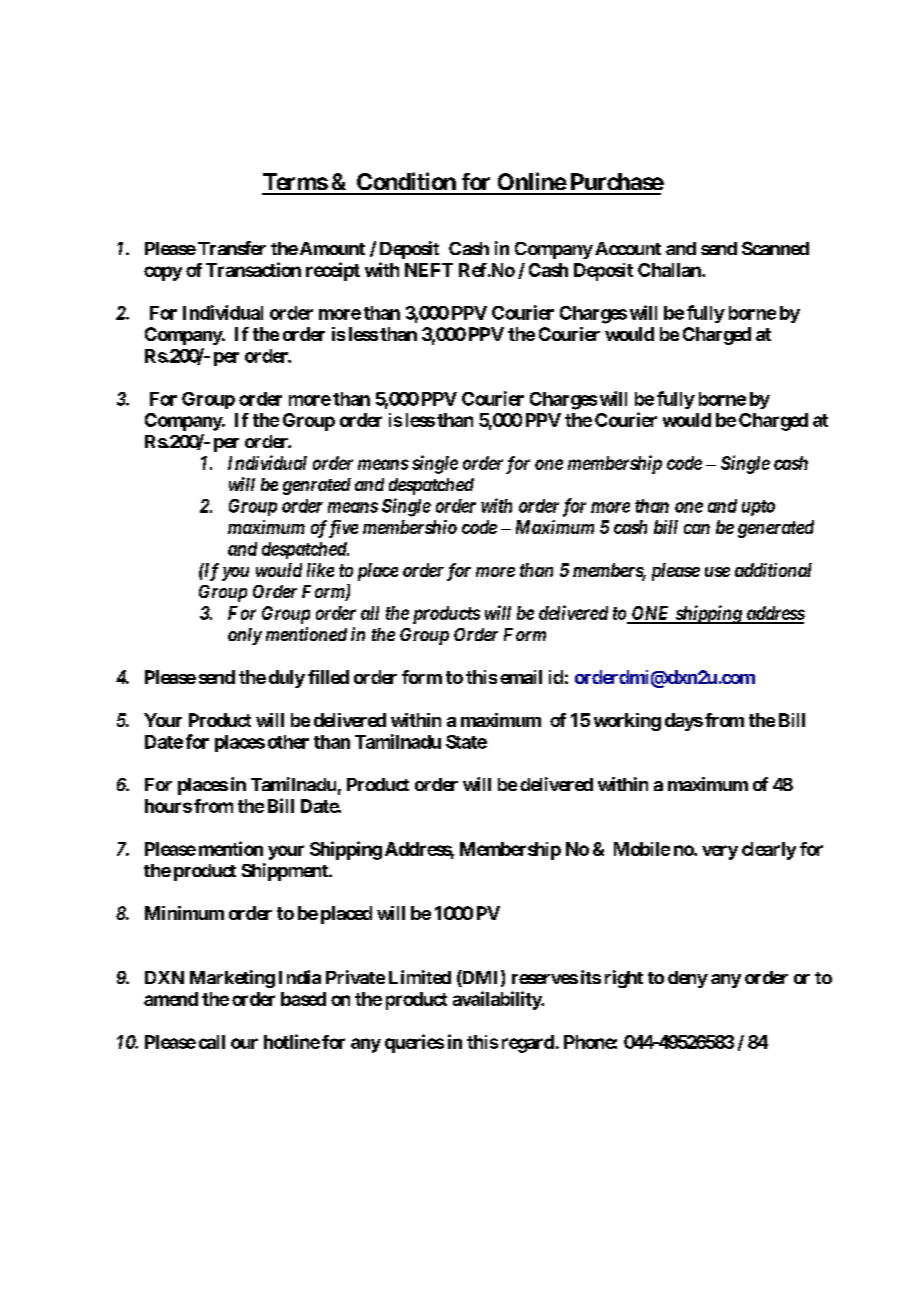 Image resolution: width=924 pixels, height=1308 pixels. Describe the element at coordinates (775, 248) in the image. I see `Scanned` at that location.
